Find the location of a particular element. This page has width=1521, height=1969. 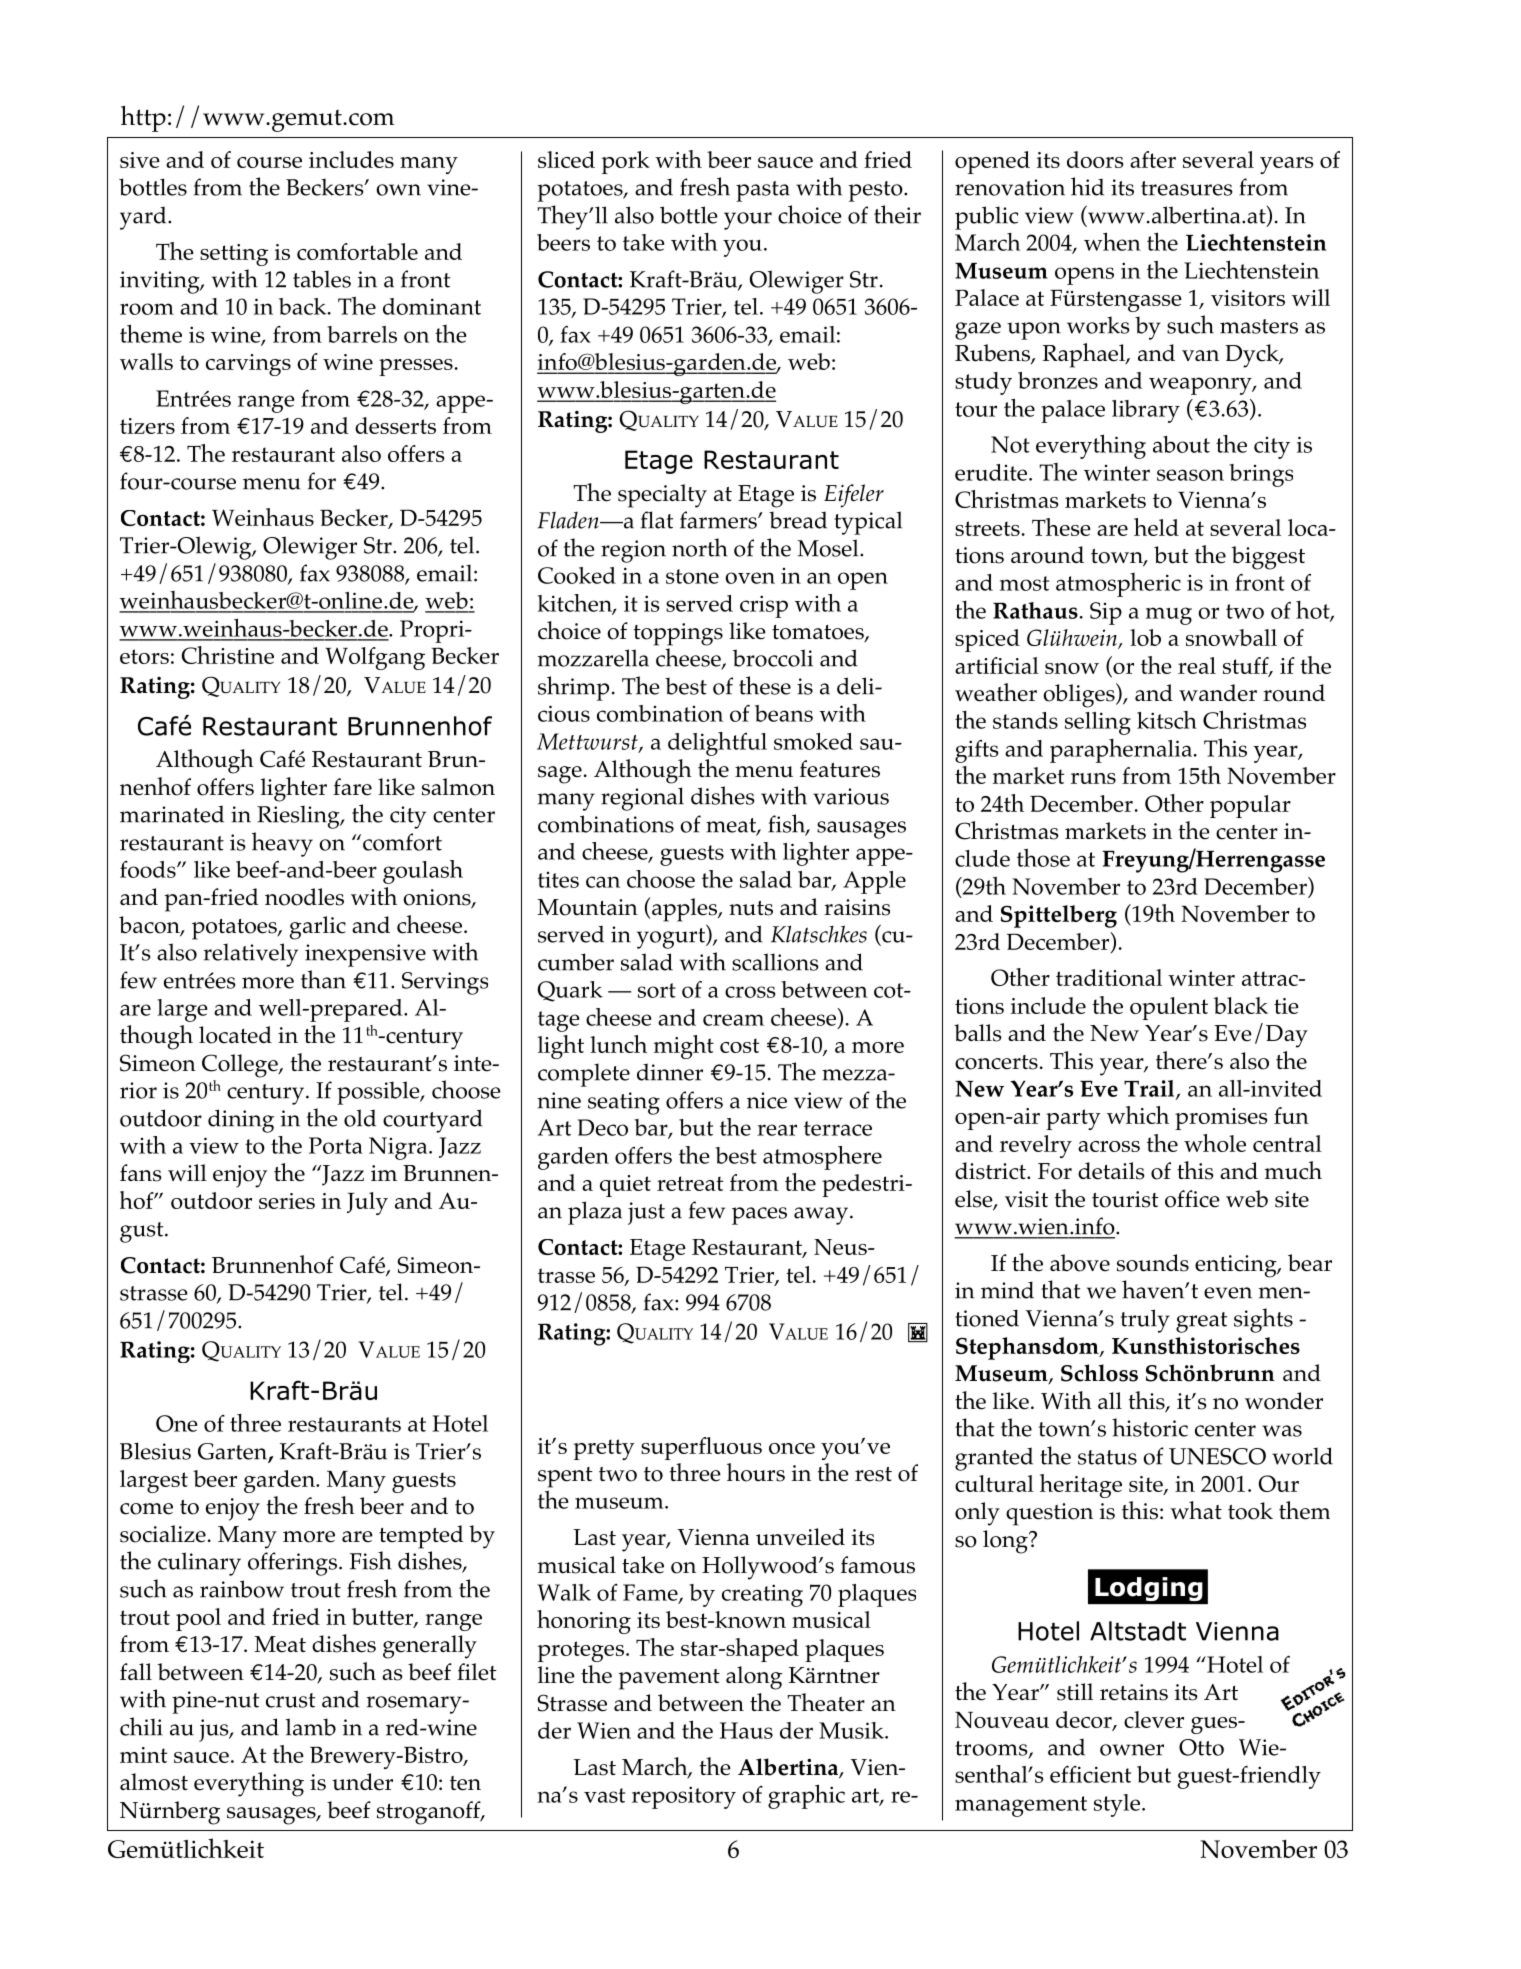

your is located at coordinates (748, 221).
